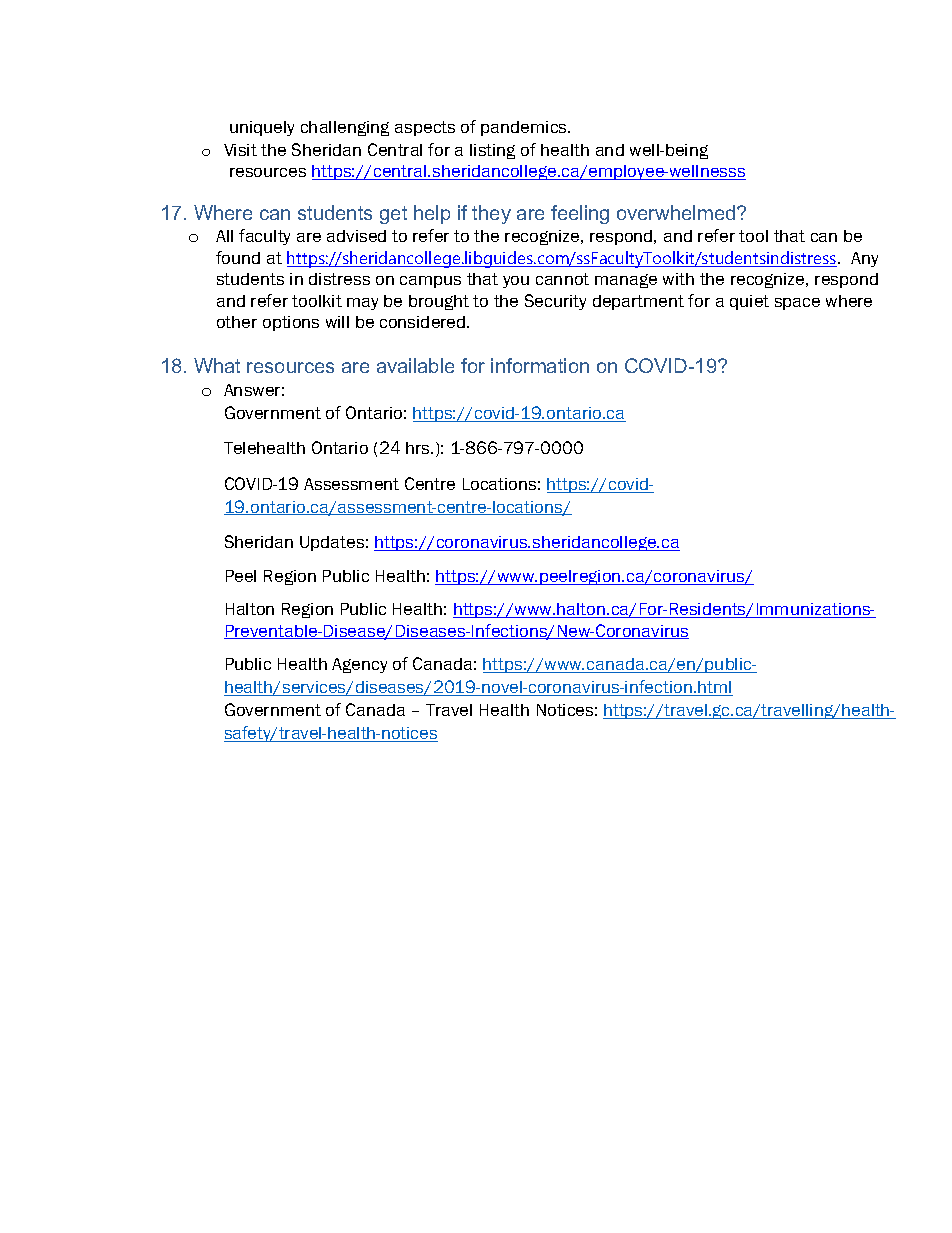 The width and height of the document is (952, 1233). What do you see at coordinates (677, 212) in the document?
I see `overwhelmed` at bounding box center [677, 212].
